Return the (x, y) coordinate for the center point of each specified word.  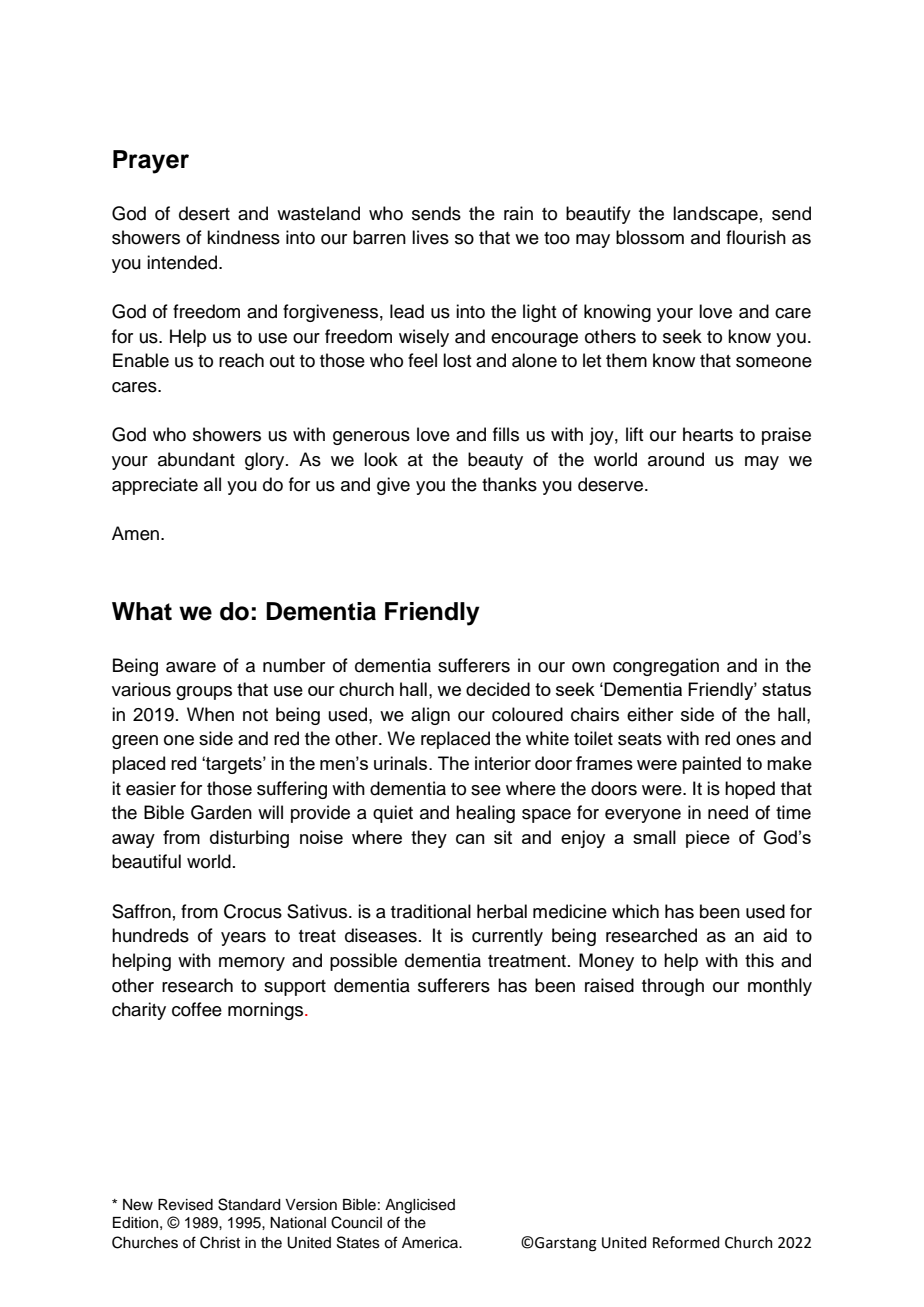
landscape (715, 215)
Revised (185, 1205)
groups (204, 693)
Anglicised (420, 1206)
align (430, 716)
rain (518, 213)
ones (756, 740)
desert (204, 213)
